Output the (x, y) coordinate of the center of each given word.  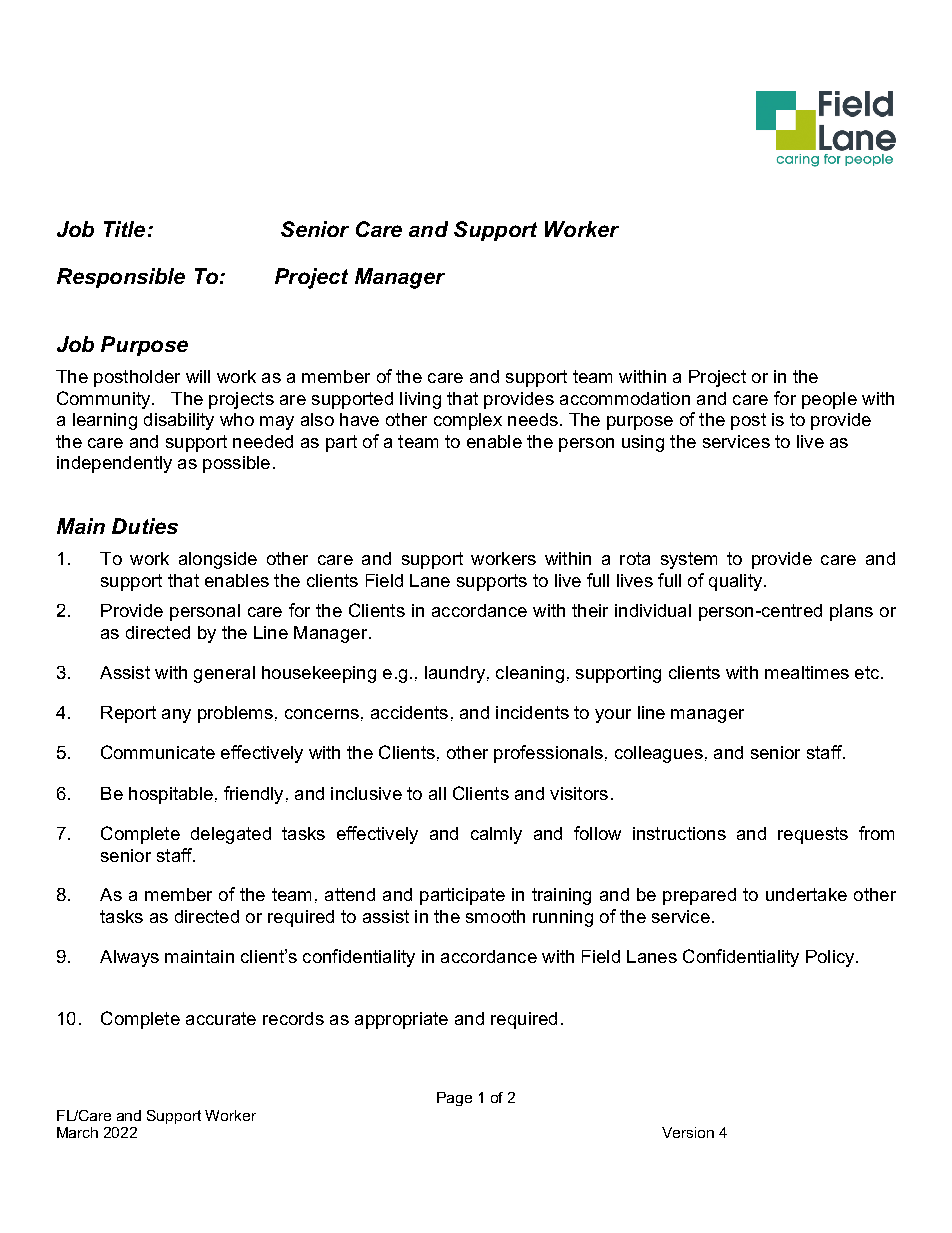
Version (688, 1132)
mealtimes (807, 672)
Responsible (121, 278)
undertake (806, 894)
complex (468, 421)
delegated (231, 835)
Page (454, 1099)
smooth (495, 916)
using (643, 443)
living (420, 400)
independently (114, 464)
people (829, 400)
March (77, 1132)
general (224, 674)
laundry (455, 674)
